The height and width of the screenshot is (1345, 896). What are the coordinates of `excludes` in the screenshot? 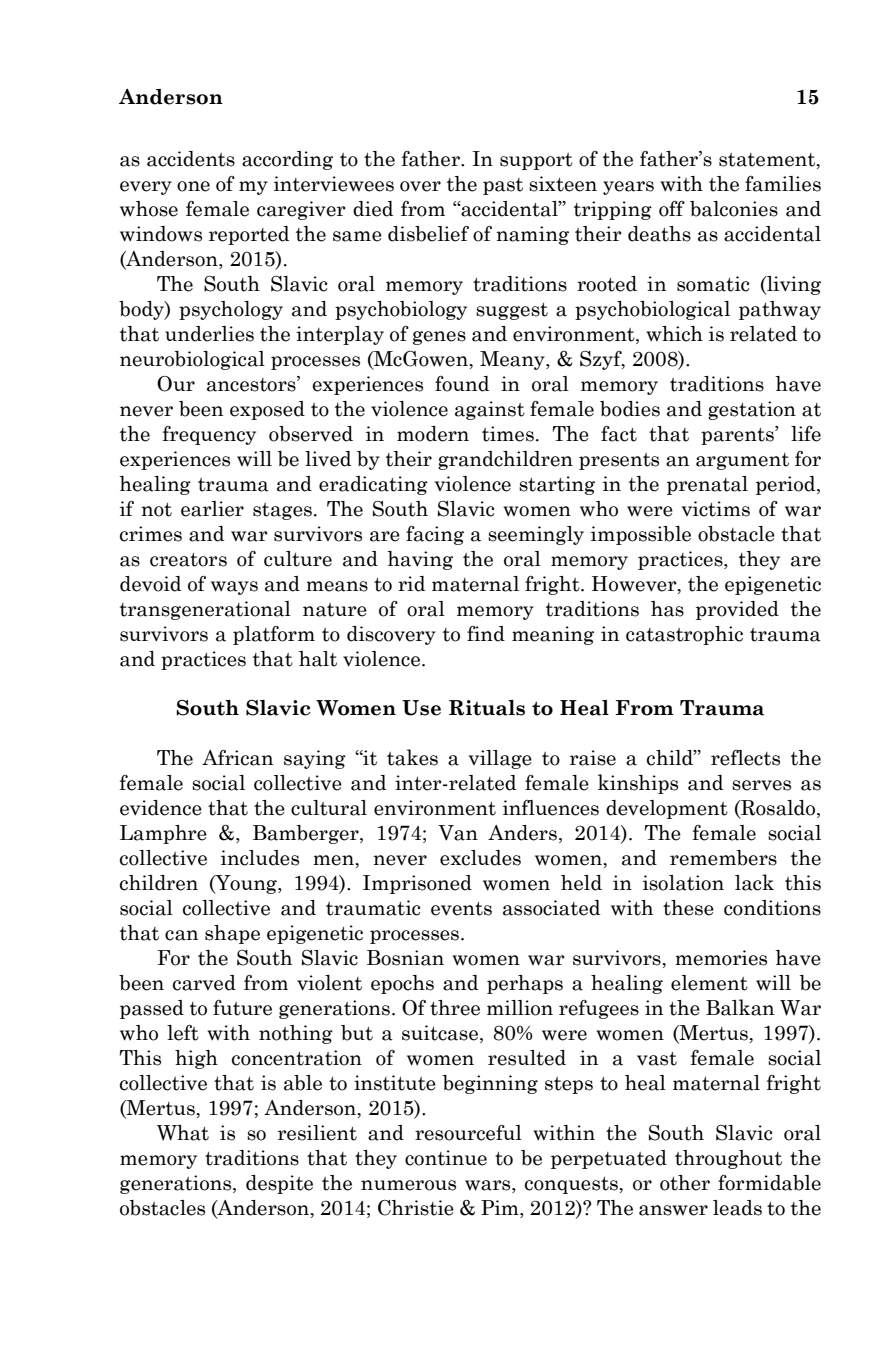 It's located at (480, 858).
